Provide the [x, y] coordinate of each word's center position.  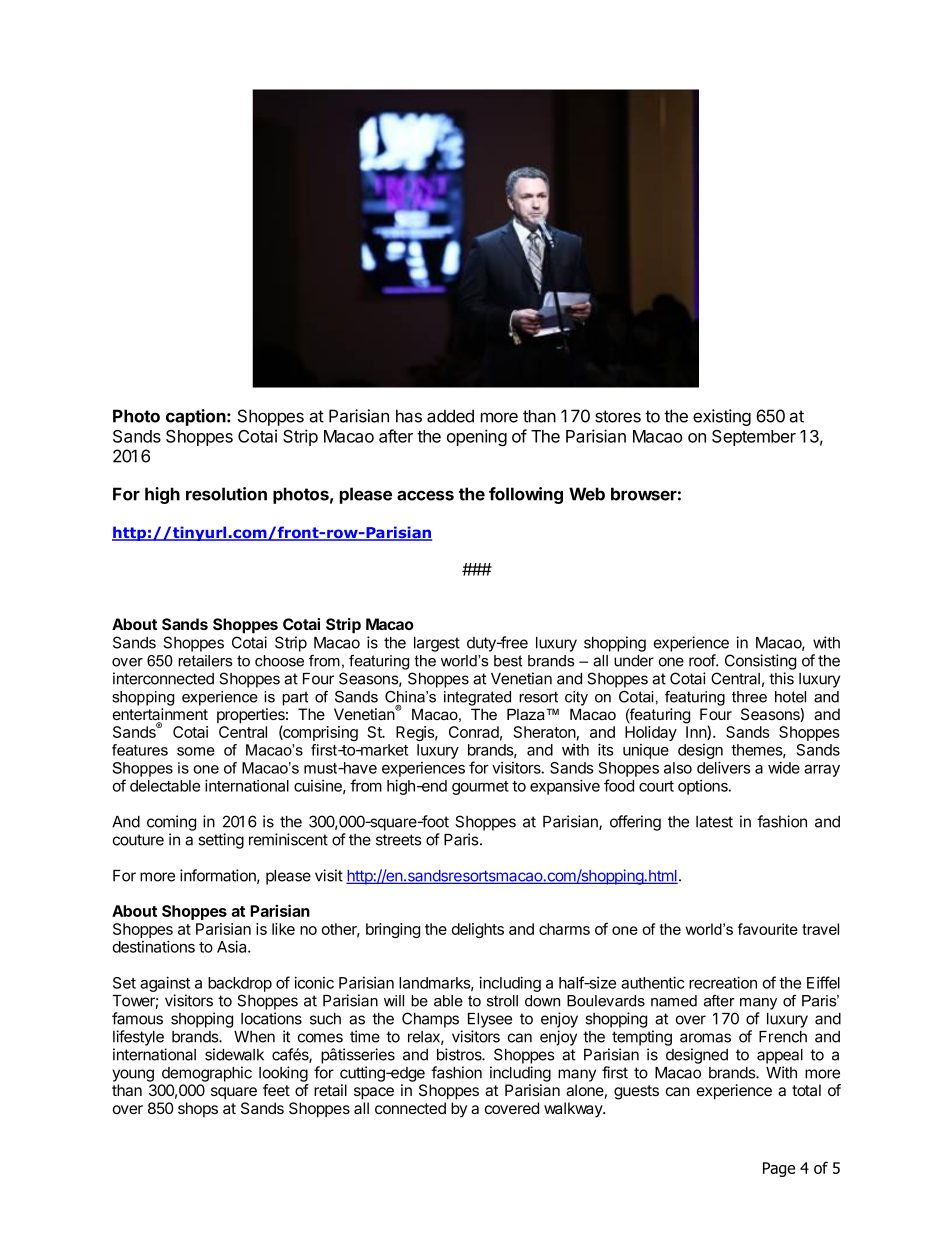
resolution [226, 494]
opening [477, 438]
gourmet [480, 788]
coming [171, 823]
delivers [723, 767]
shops [198, 1109]
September [754, 438]
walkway [574, 1110]
